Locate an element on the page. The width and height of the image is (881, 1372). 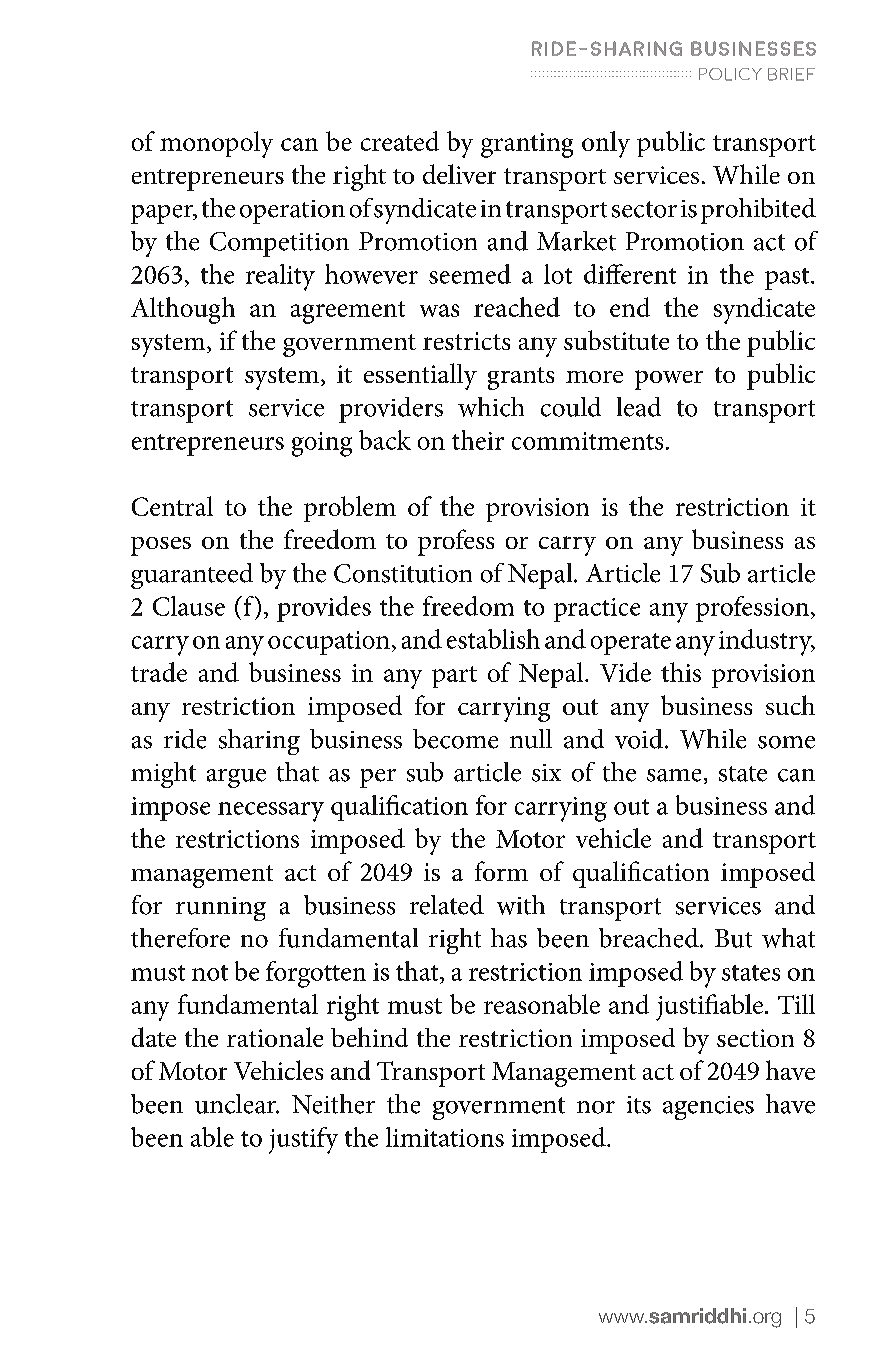
Clause is located at coordinates (189, 606).
